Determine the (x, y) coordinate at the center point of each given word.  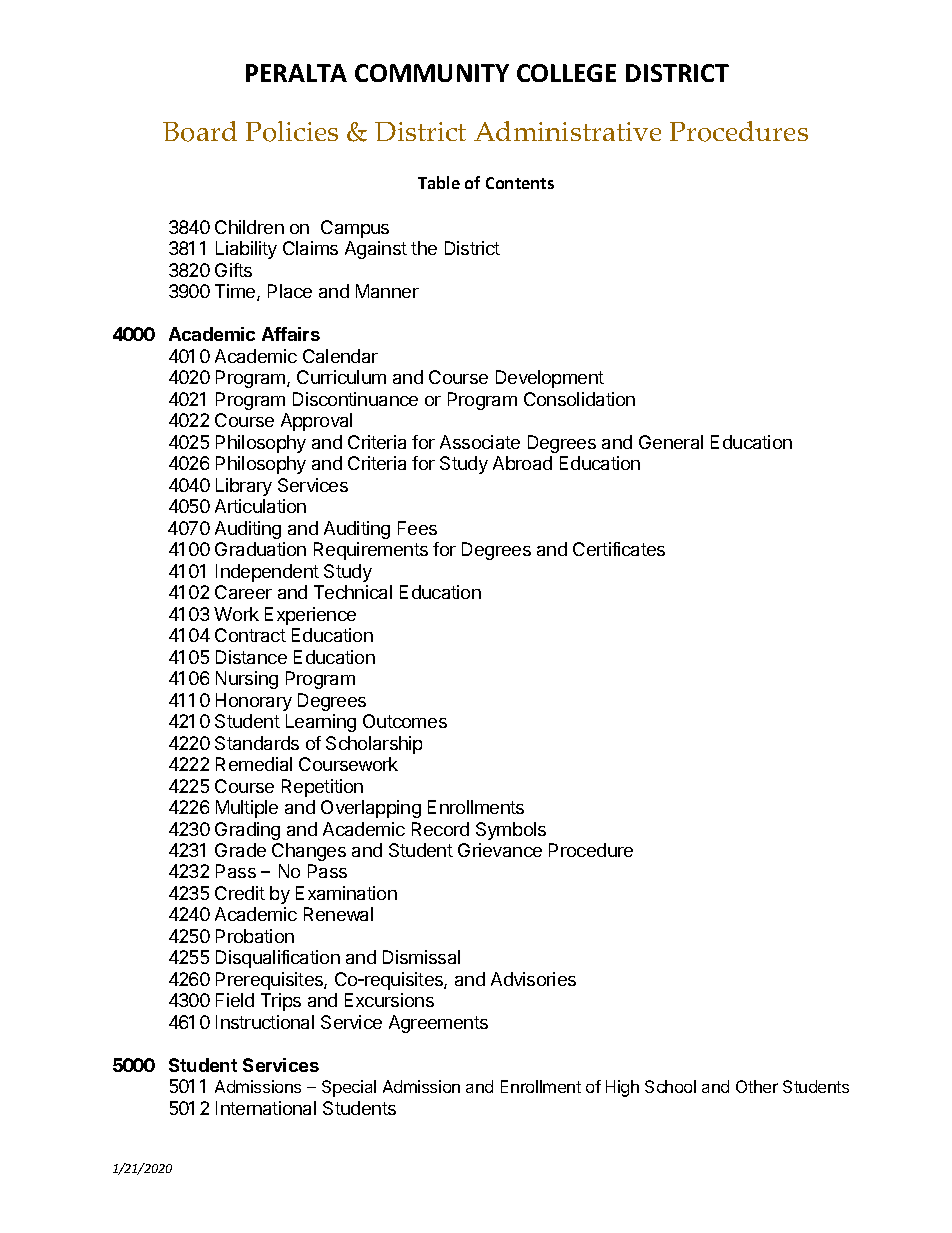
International (266, 1108)
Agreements (438, 1024)
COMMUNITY (432, 73)
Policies (292, 131)
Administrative (567, 131)
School (670, 1086)
